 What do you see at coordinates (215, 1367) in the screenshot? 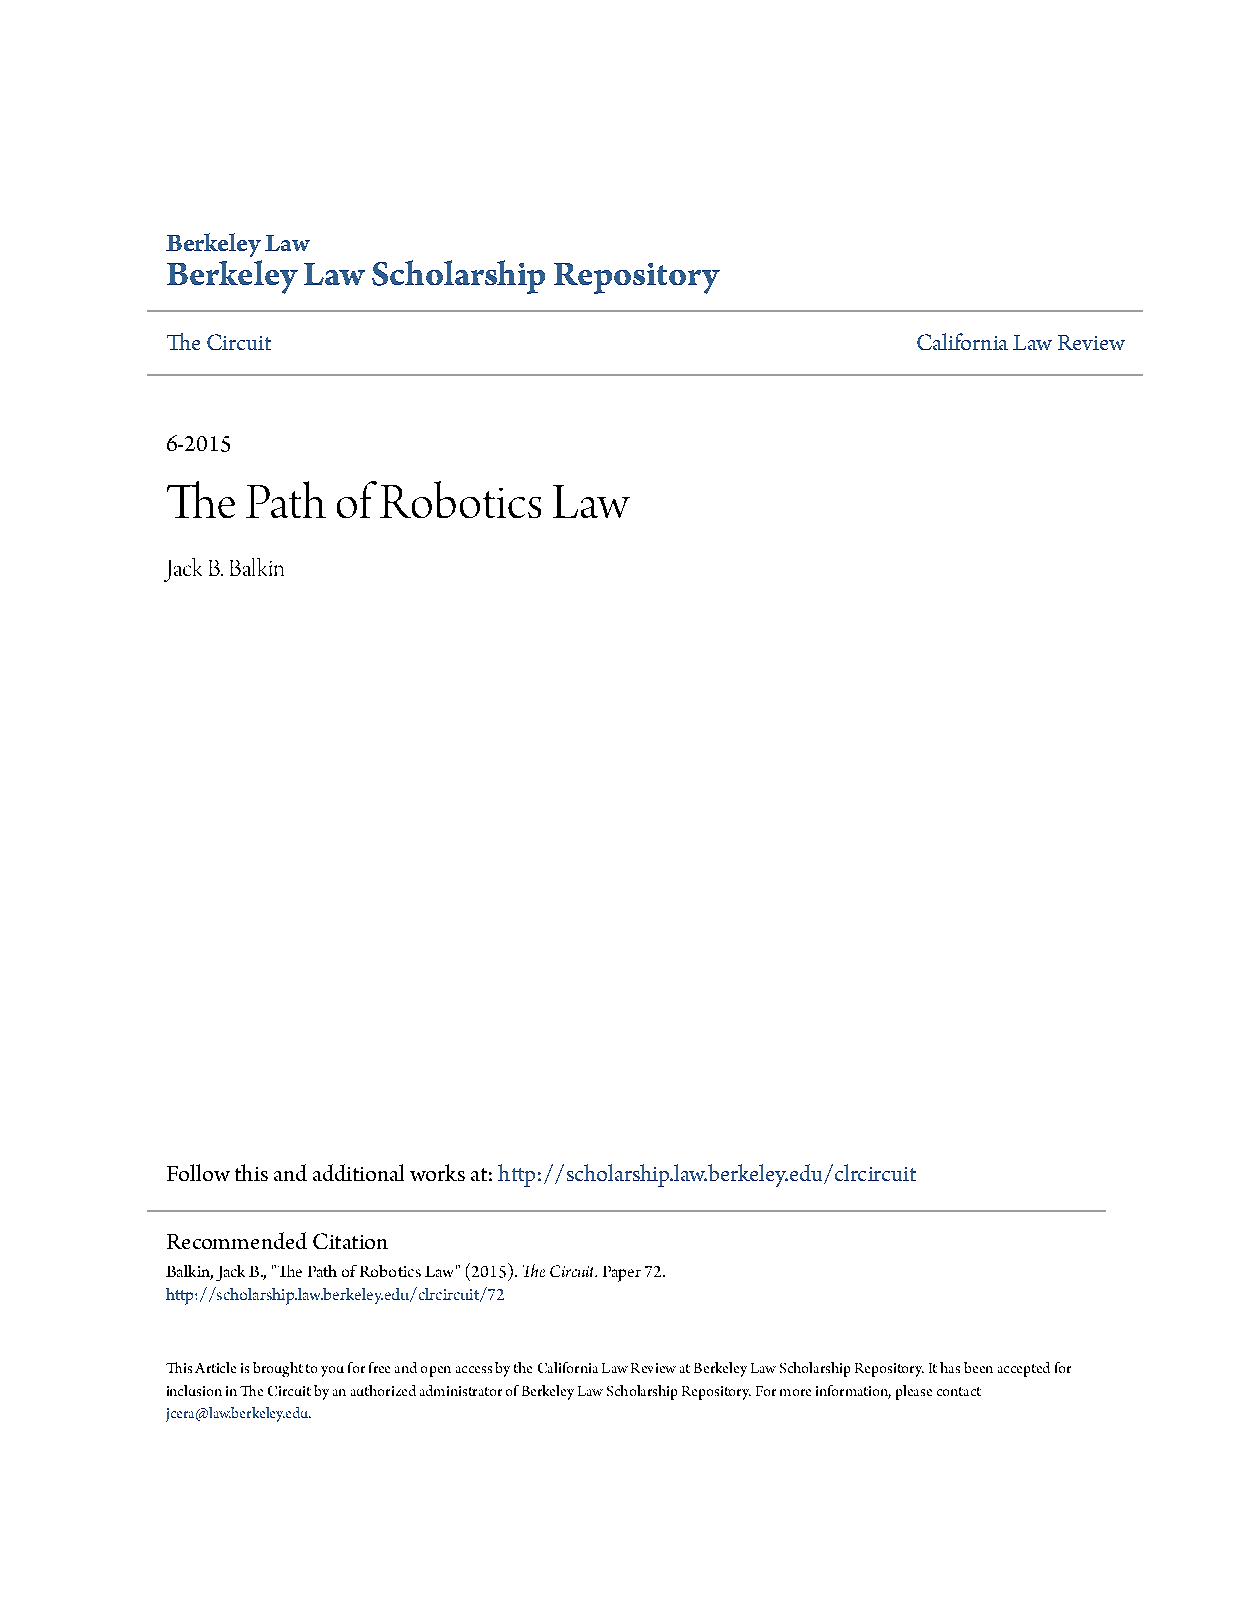
I see `Article` at bounding box center [215, 1367].
